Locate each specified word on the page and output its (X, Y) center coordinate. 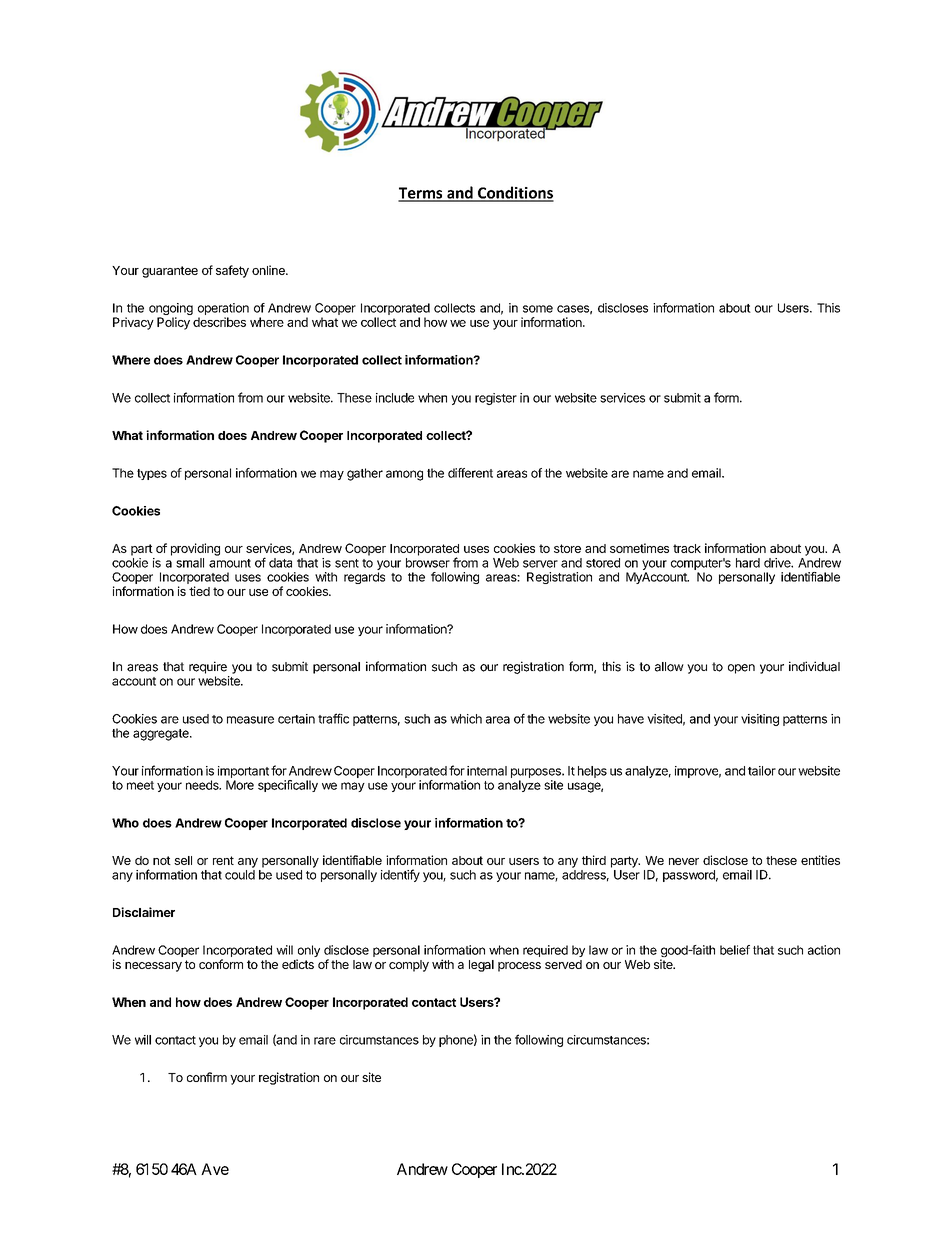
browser (428, 563)
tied (199, 591)
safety (232, 271)
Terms (421, 194)
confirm (207, 1077)
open (741, 669)
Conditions (515, 193)
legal (481, 966)
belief (735, 950)
